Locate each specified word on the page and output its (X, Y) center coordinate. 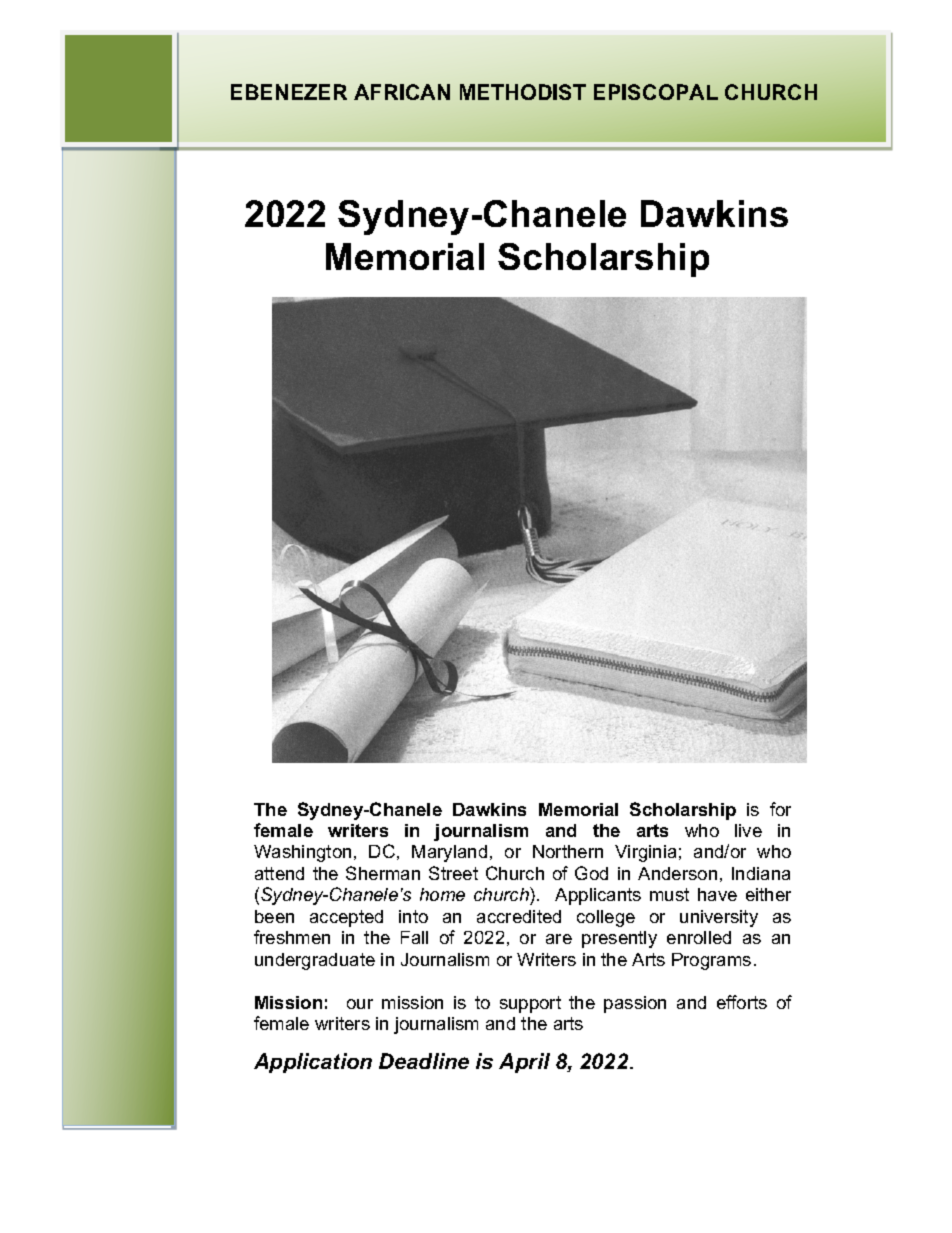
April (524, 1063)
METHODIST (523, 92)
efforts (742, 1002)
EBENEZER (289, 92)
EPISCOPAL (656, 92)
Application (313, 1063)
